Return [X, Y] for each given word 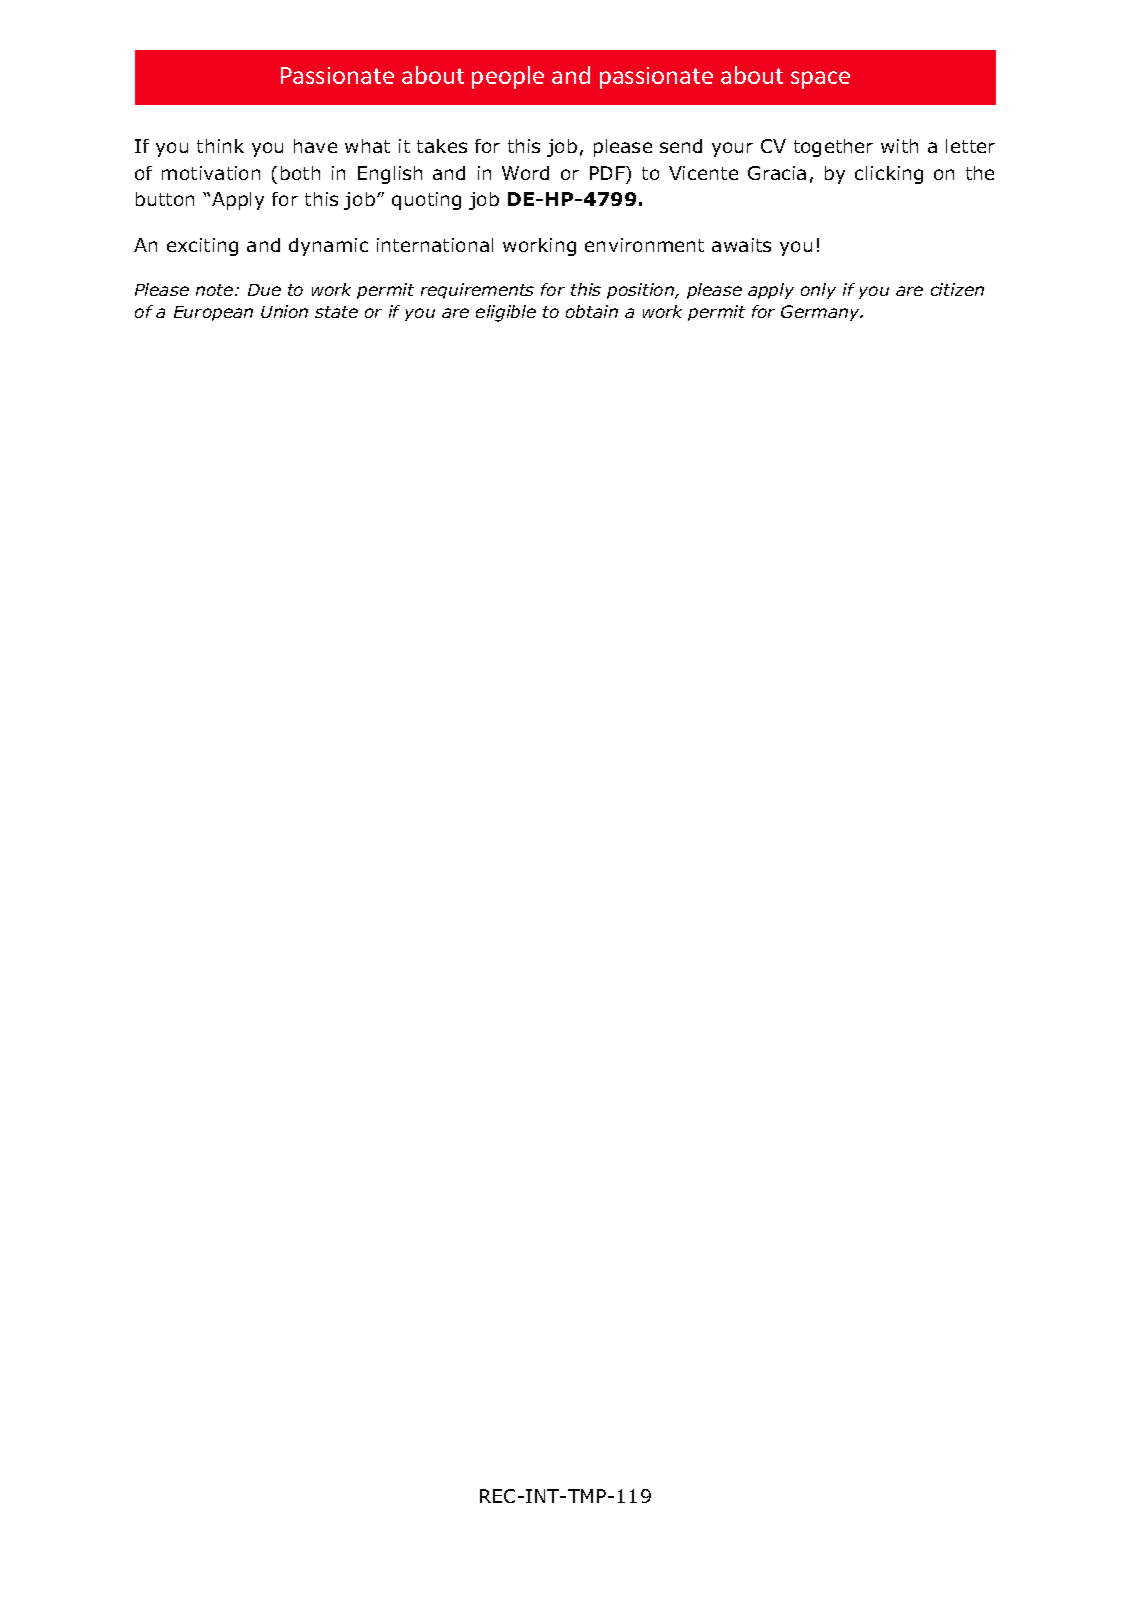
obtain [592, 311]
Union [284, 311]
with [899, 146]
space [820, 80]
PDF [608, 173]
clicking [889, 175]
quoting [426, 201]
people [508, 77]
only [818, 291]
